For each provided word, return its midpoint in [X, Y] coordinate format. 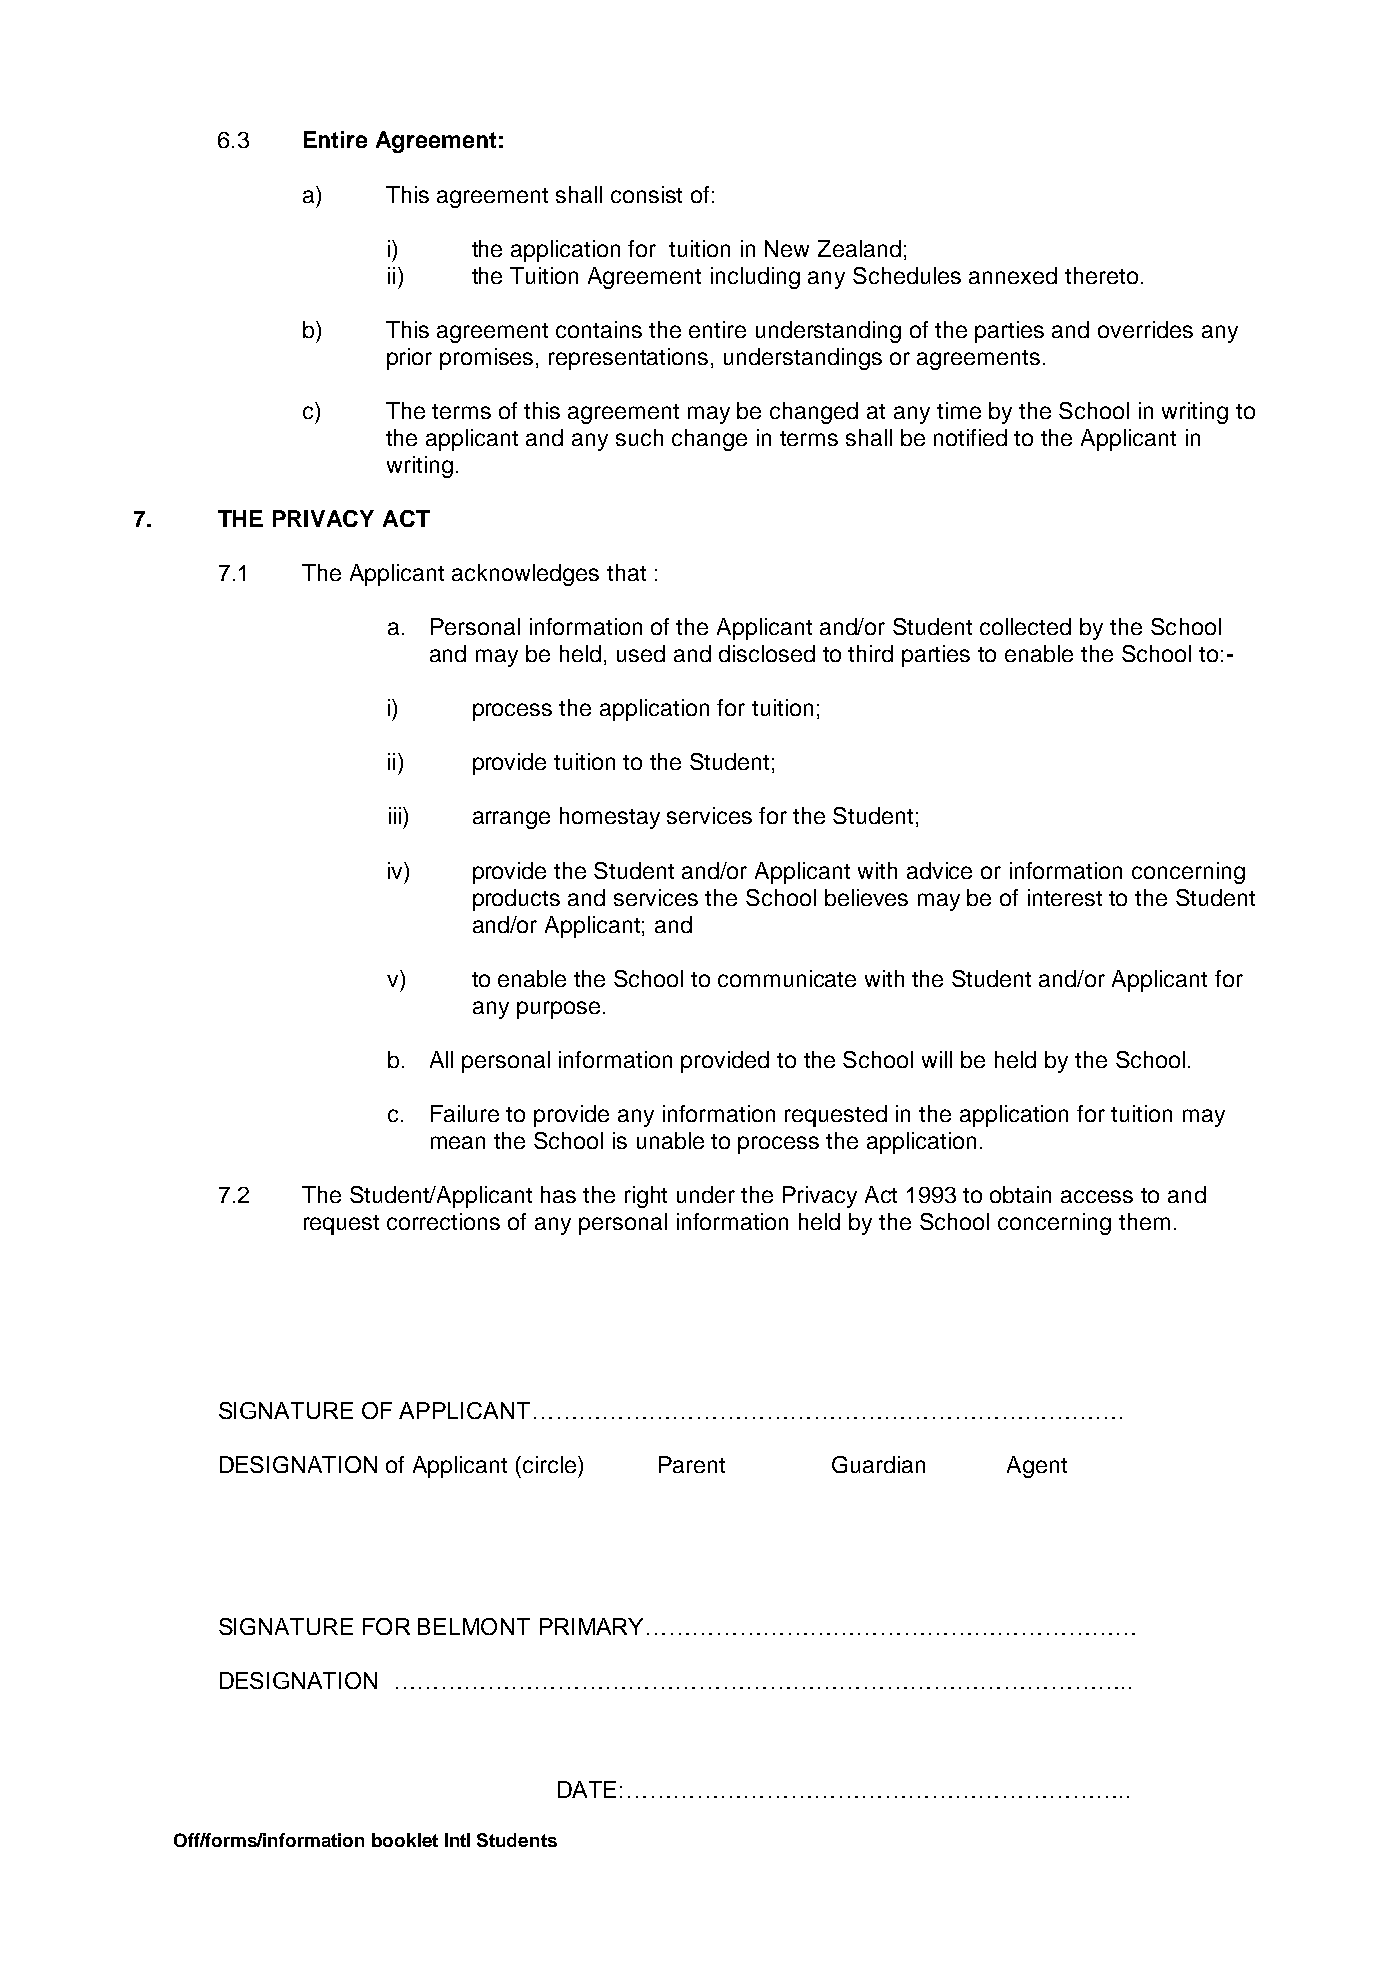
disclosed [767, 653]
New [787, 248]
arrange [511, 820]
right [646, 1197]
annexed [1013, 275]
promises [488, 359]
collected [1025, 626]
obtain [1020, 1194]
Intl [457, 1840]
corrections [443, 1221]
